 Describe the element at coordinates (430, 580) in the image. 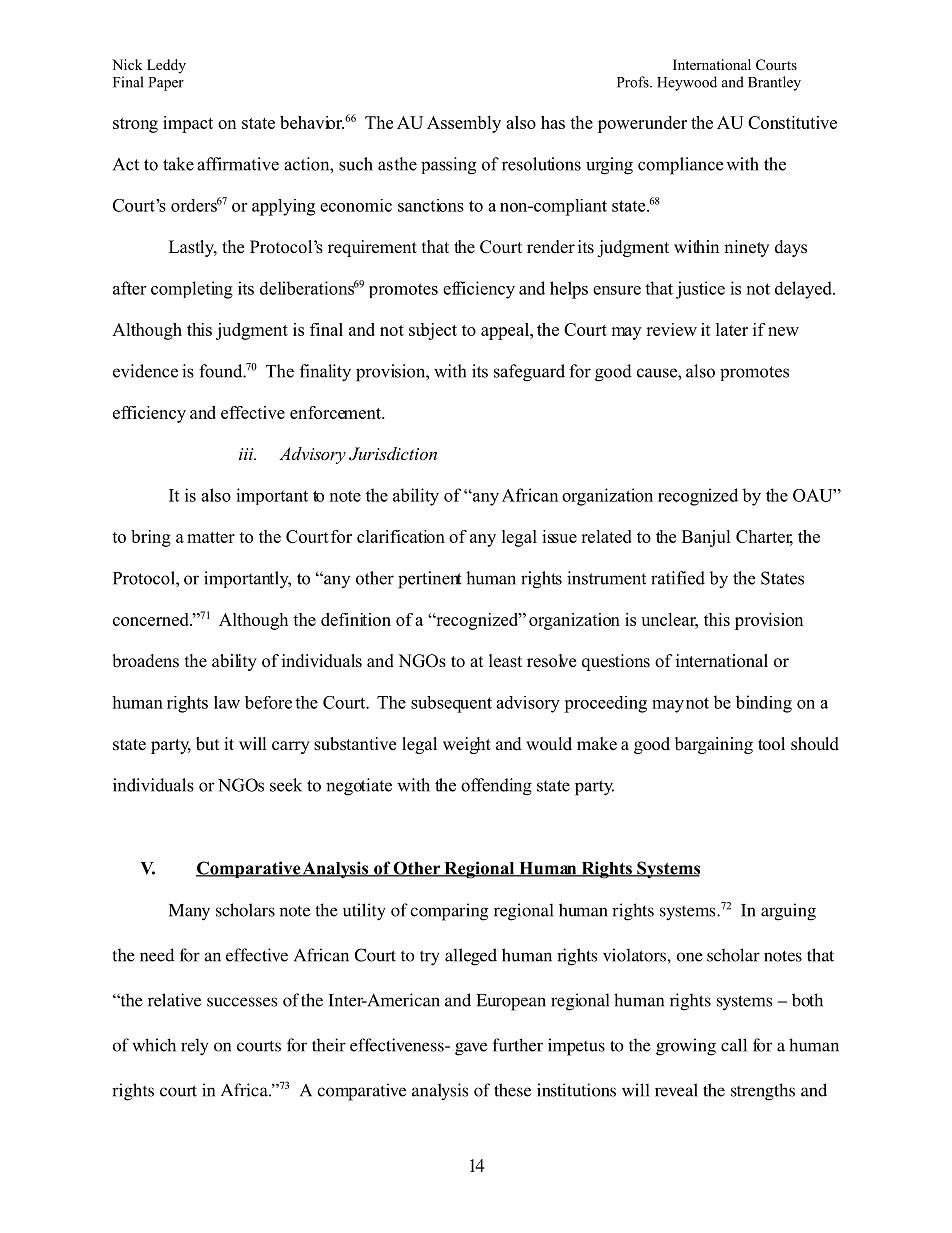

I see `pertinent` at that location.
